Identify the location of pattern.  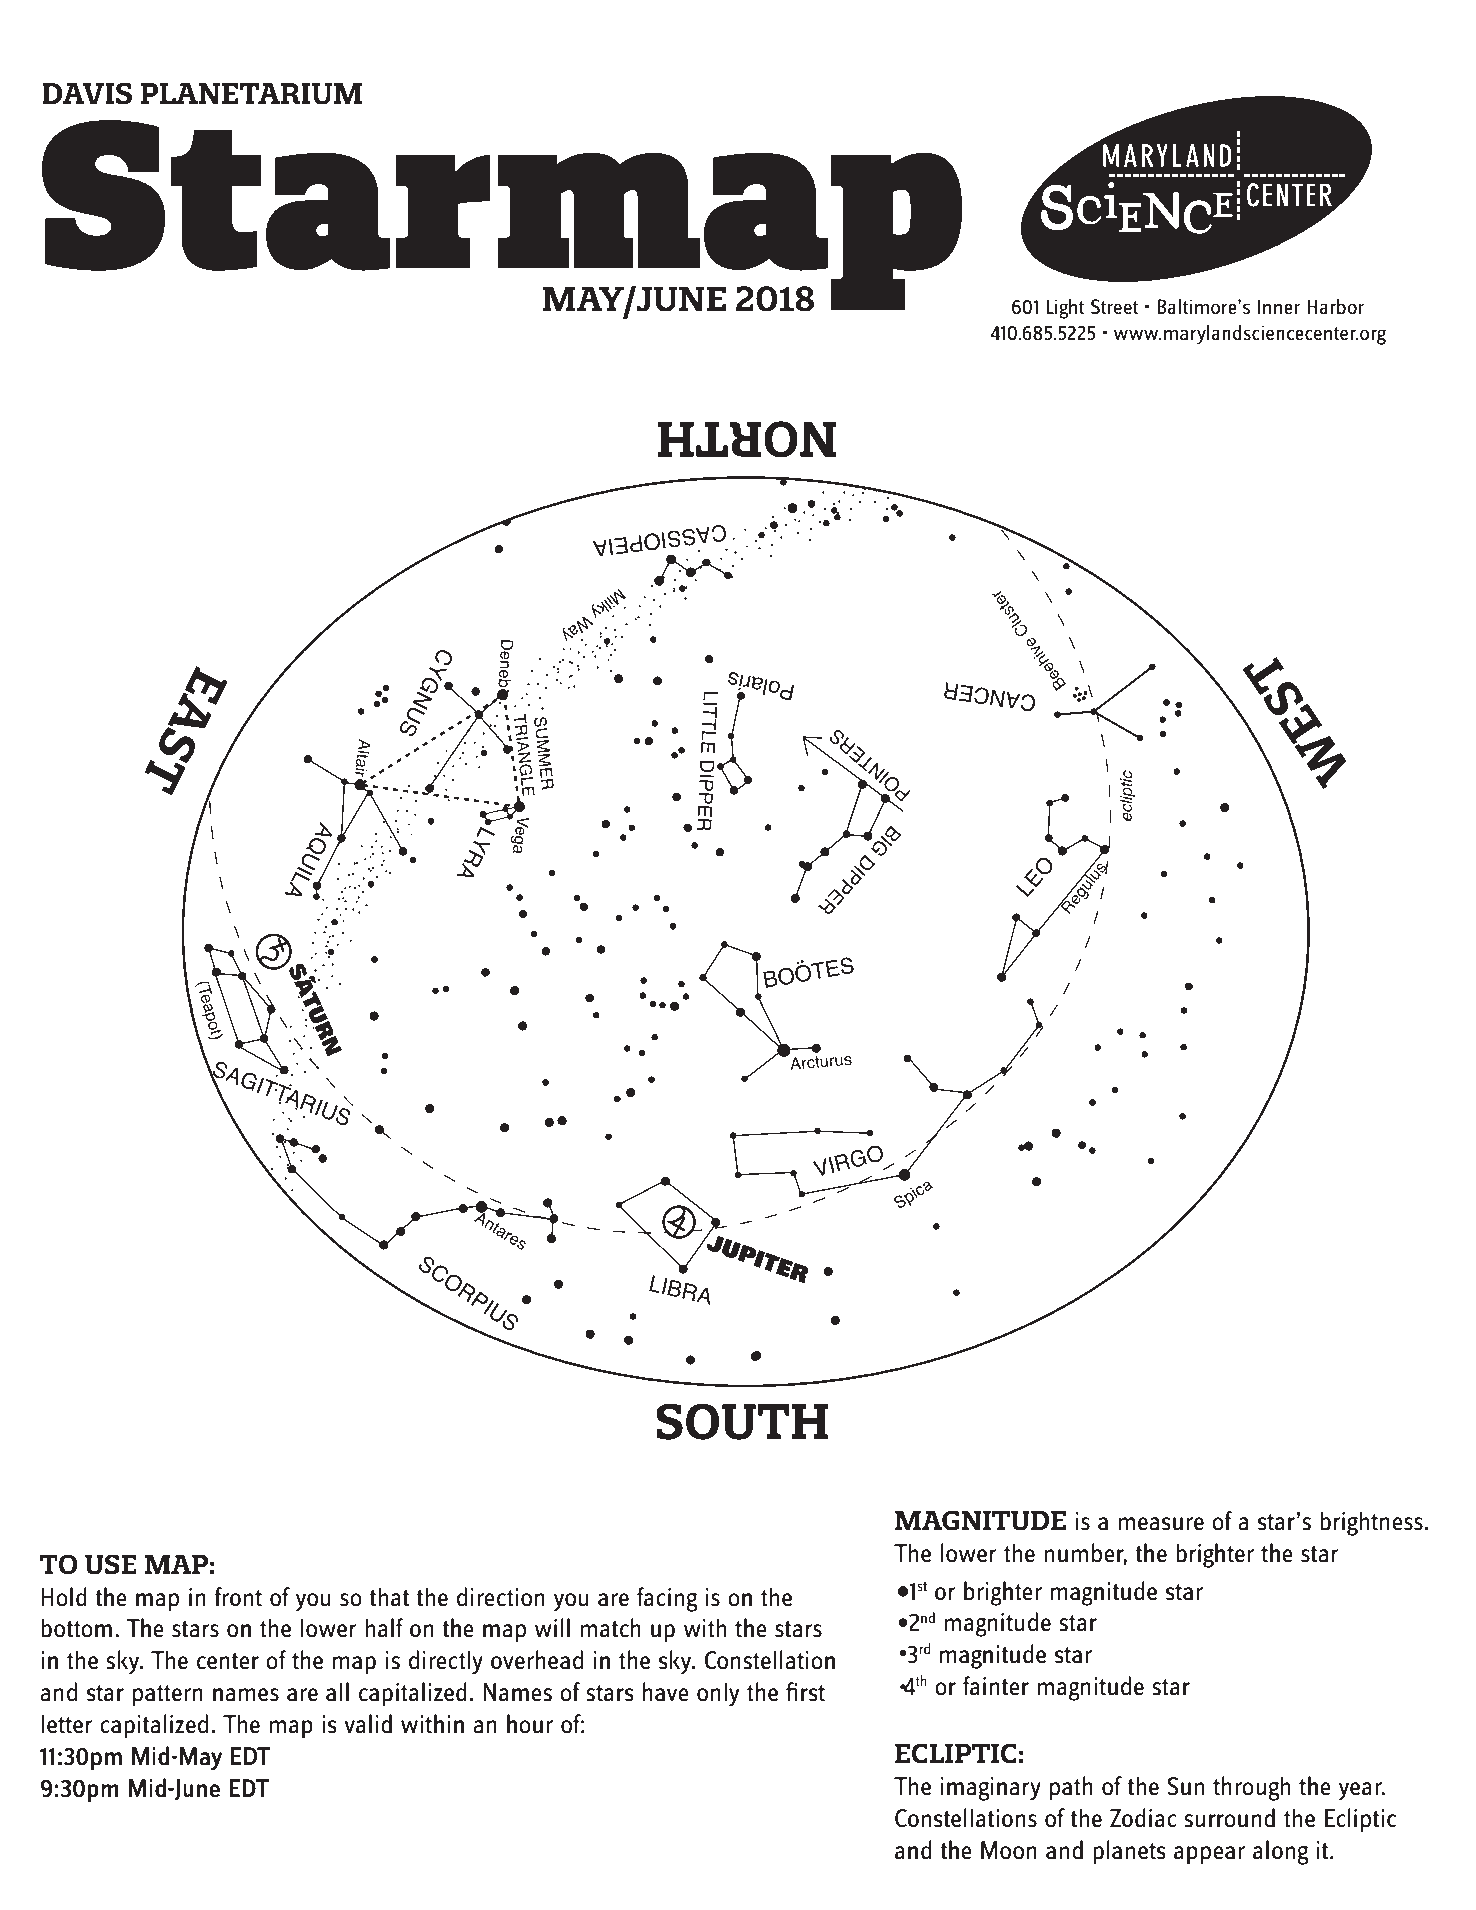
(168, 1696).
